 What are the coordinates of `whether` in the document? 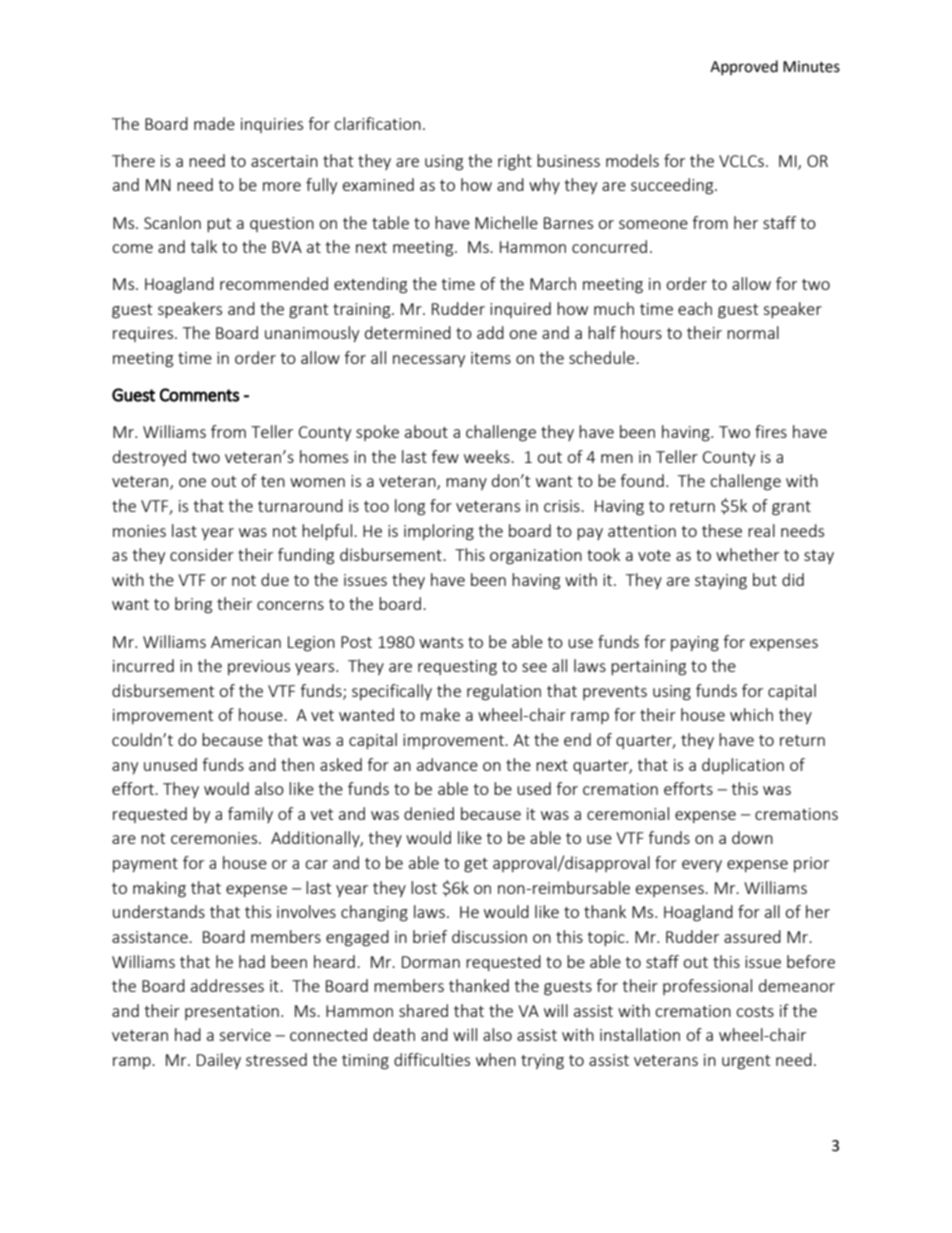 It's located at (747, 554).
